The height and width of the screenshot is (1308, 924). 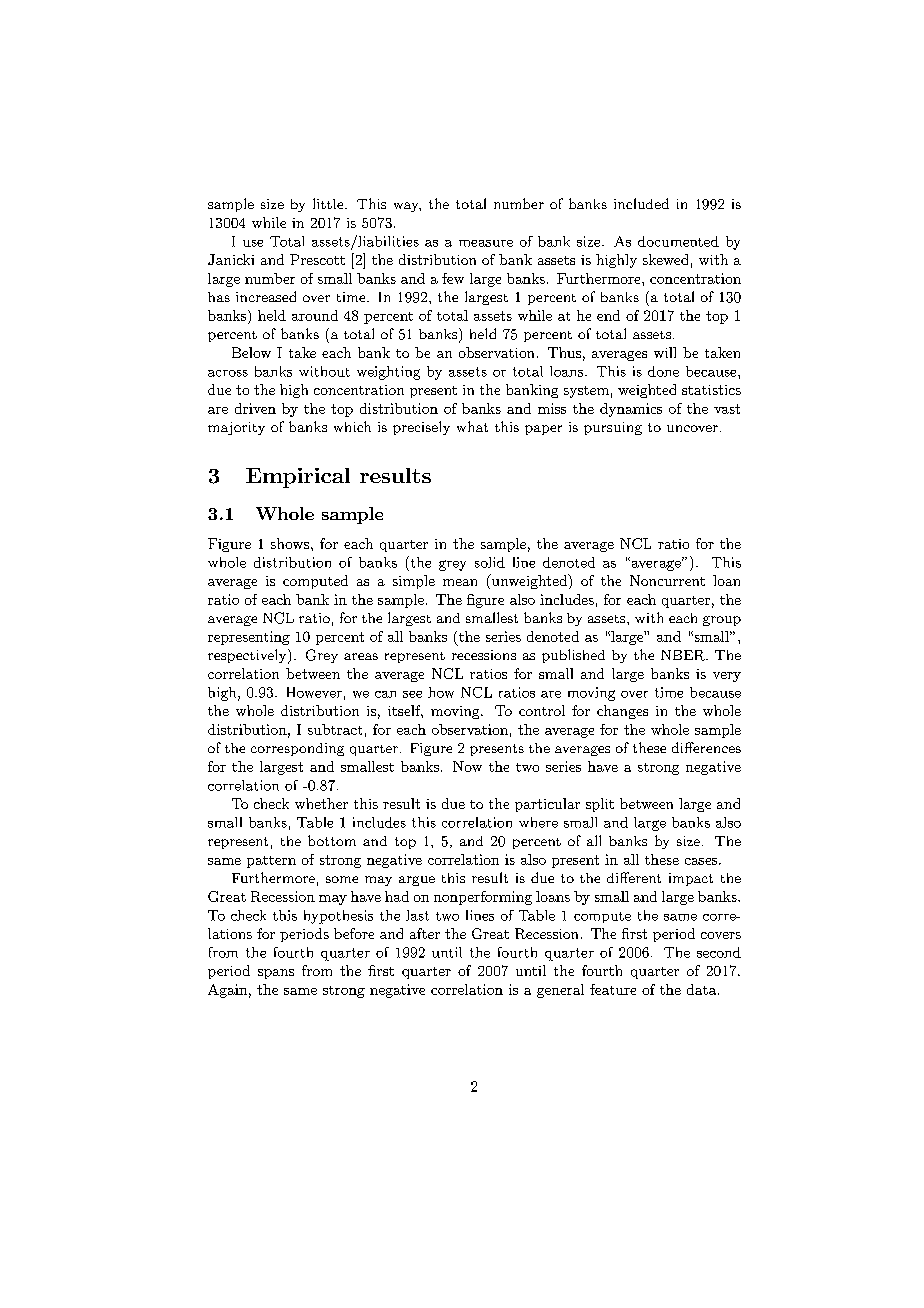 What do you see at coordinates (321, 803) in the screenshot?
I see `whether` at bounding box center [321, 803].
